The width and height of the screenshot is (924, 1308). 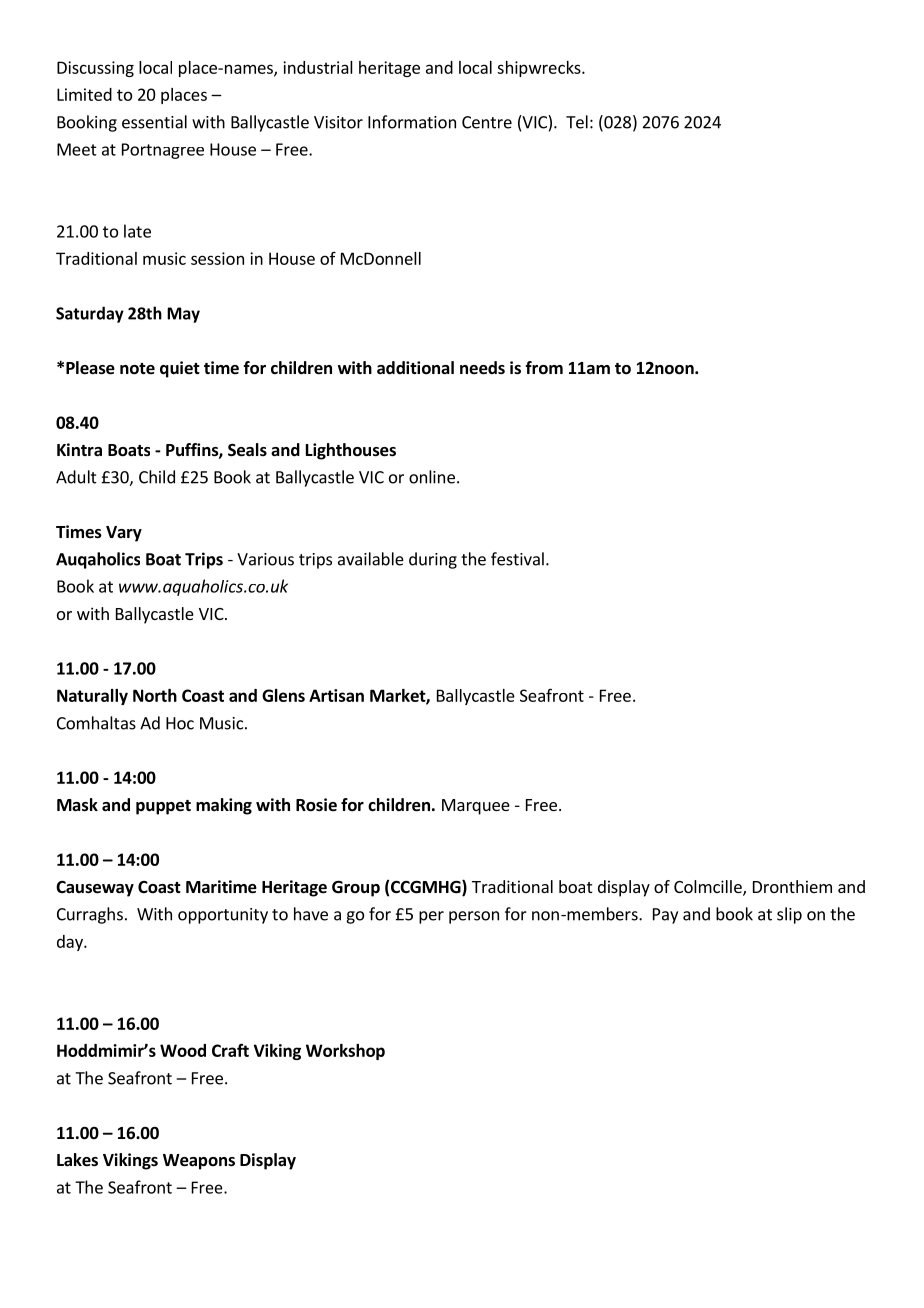 I want to click on Information, so click(x=412, y=122).
